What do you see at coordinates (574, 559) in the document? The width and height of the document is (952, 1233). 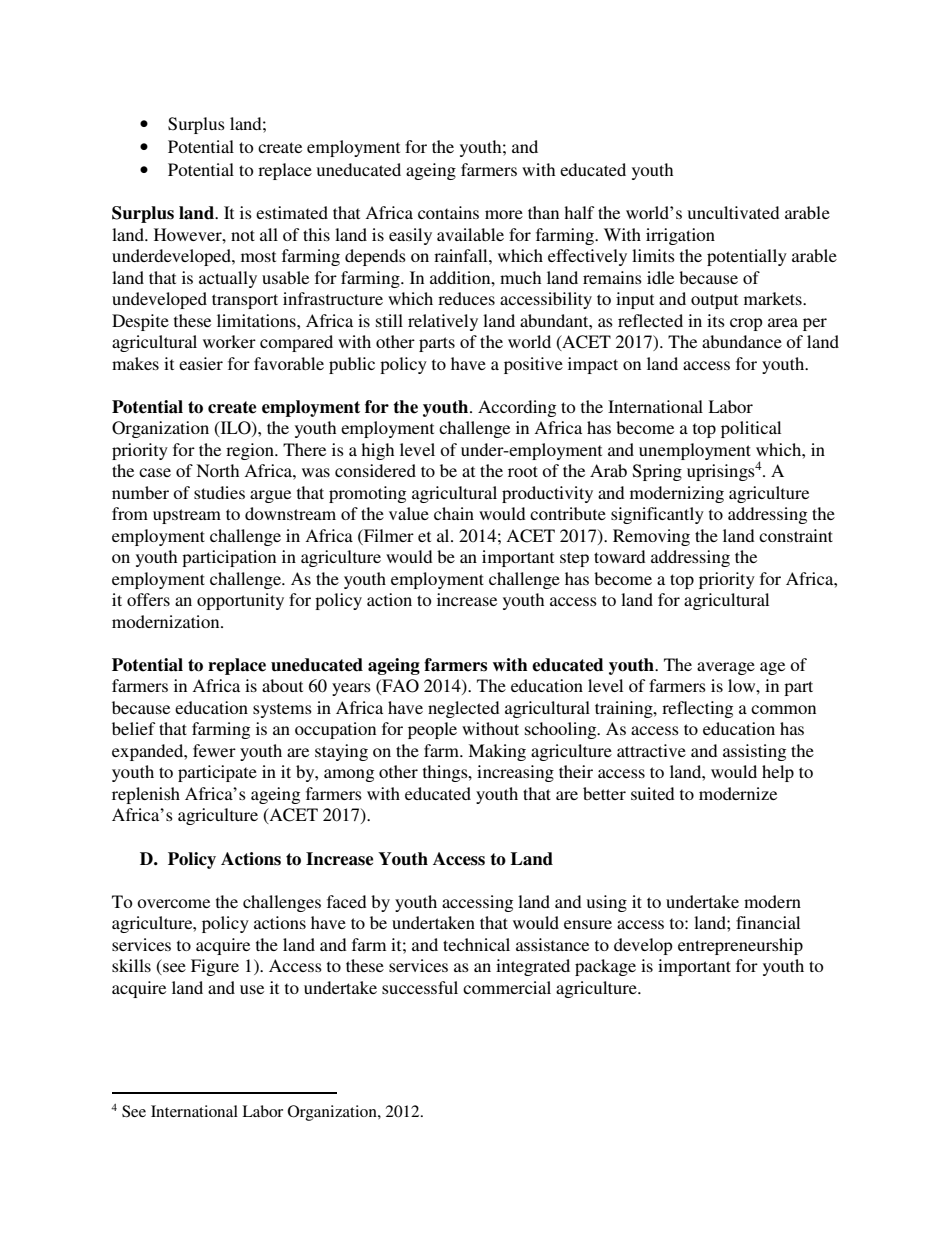 I see `step` at bounding box center [574, 559].
